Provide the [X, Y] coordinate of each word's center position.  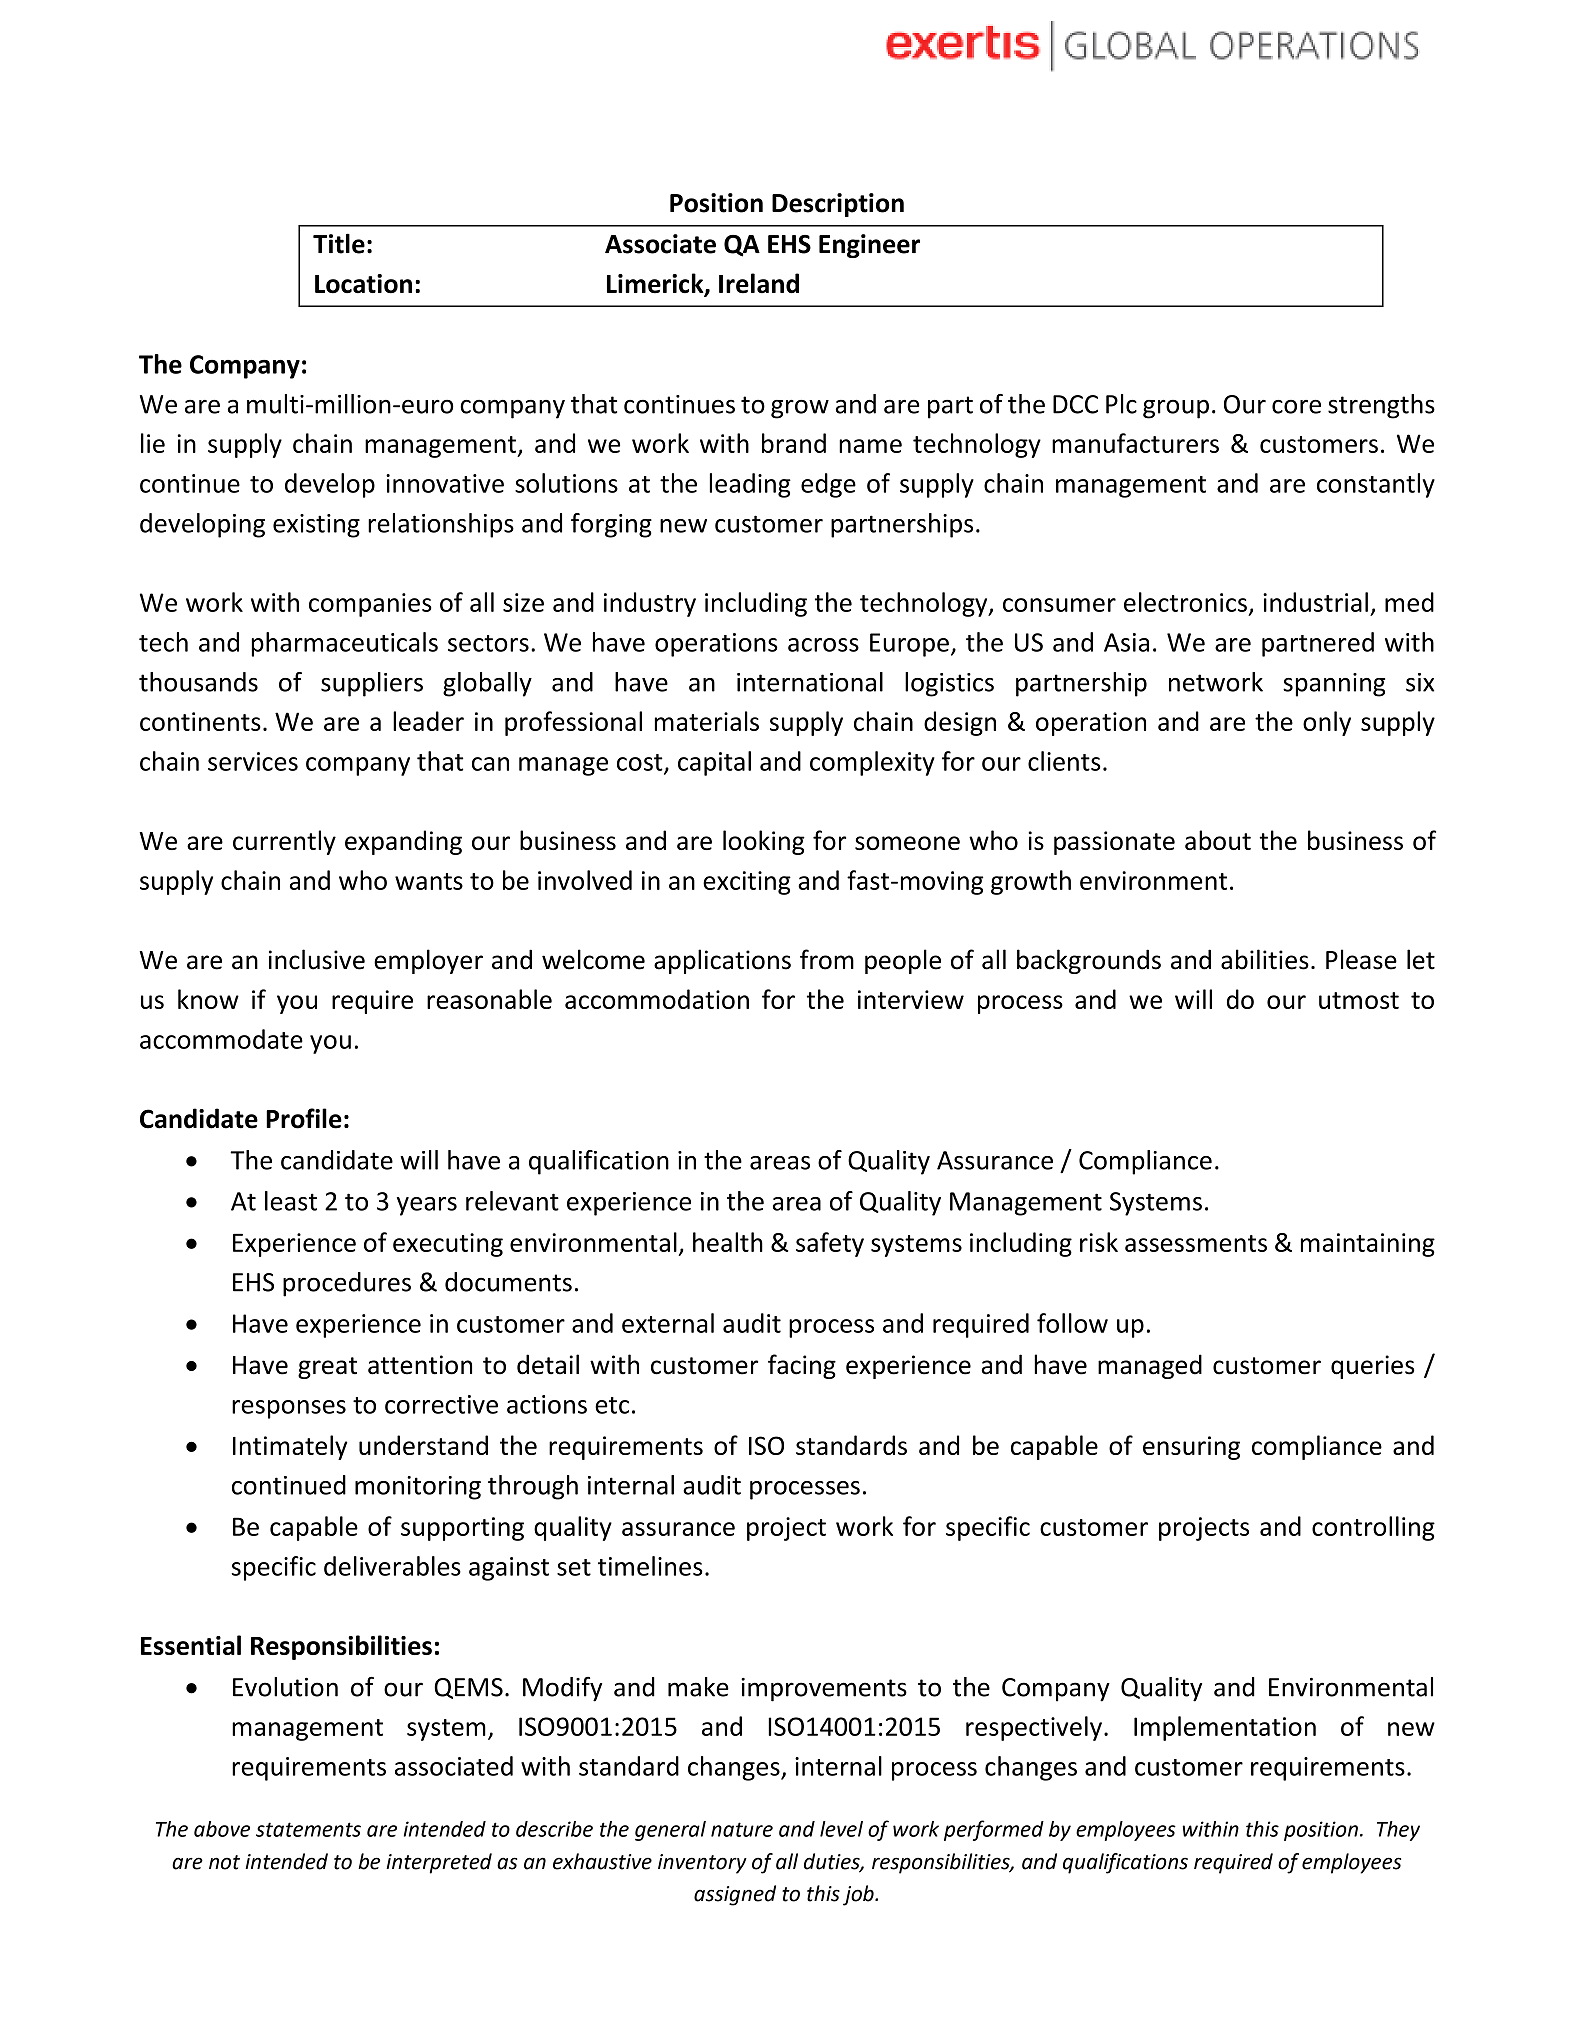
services [253, 761]
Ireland [759, 283]
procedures [347, 1284]
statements [308, 1829]
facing [802, 1366]
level [841, 1829]
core [1296, 407]
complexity [872, 763]
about [1218, 840]
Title [339, 243]
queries [1372, 1367]
